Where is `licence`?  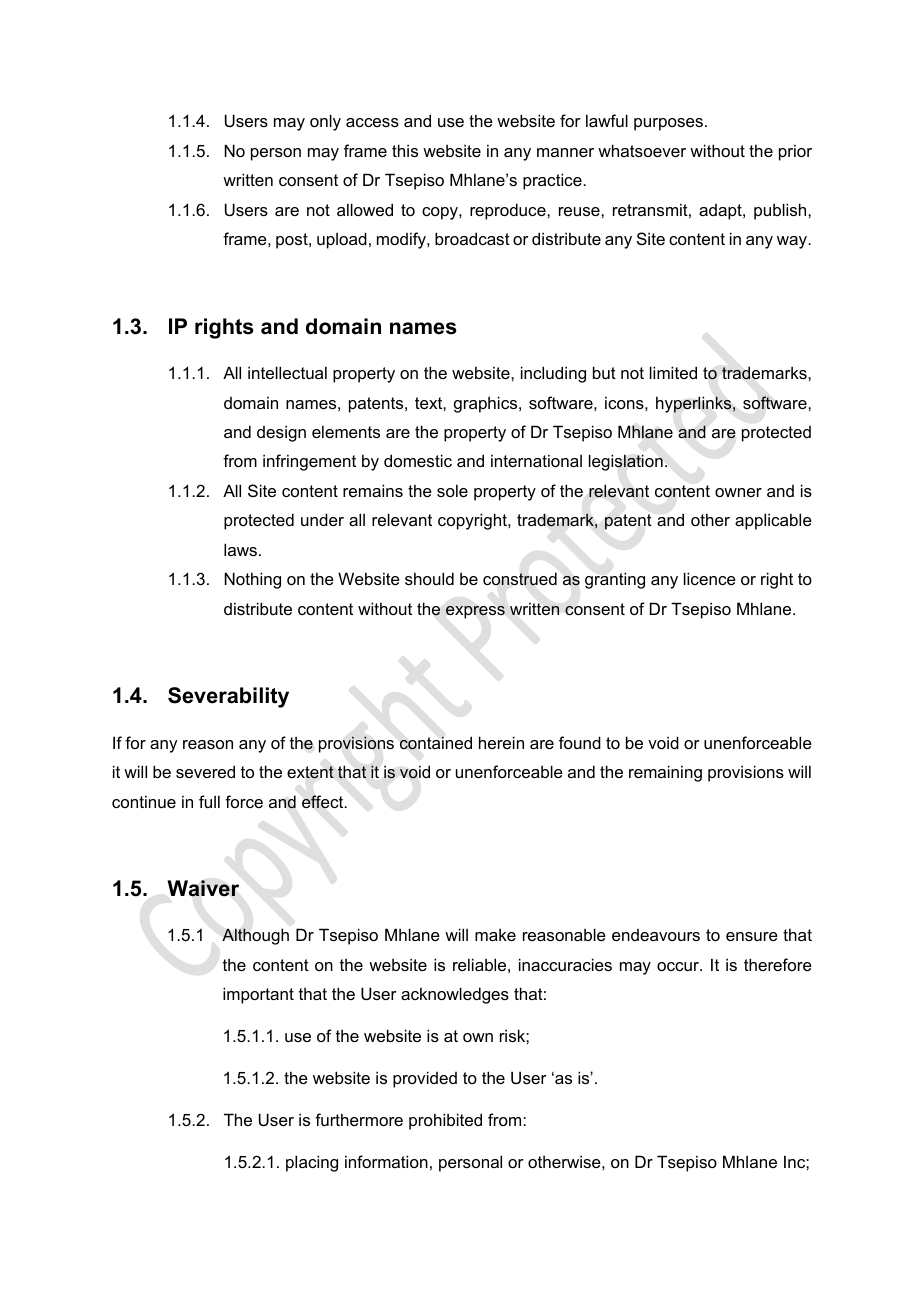
licence is located at coordinates (710, 578).
